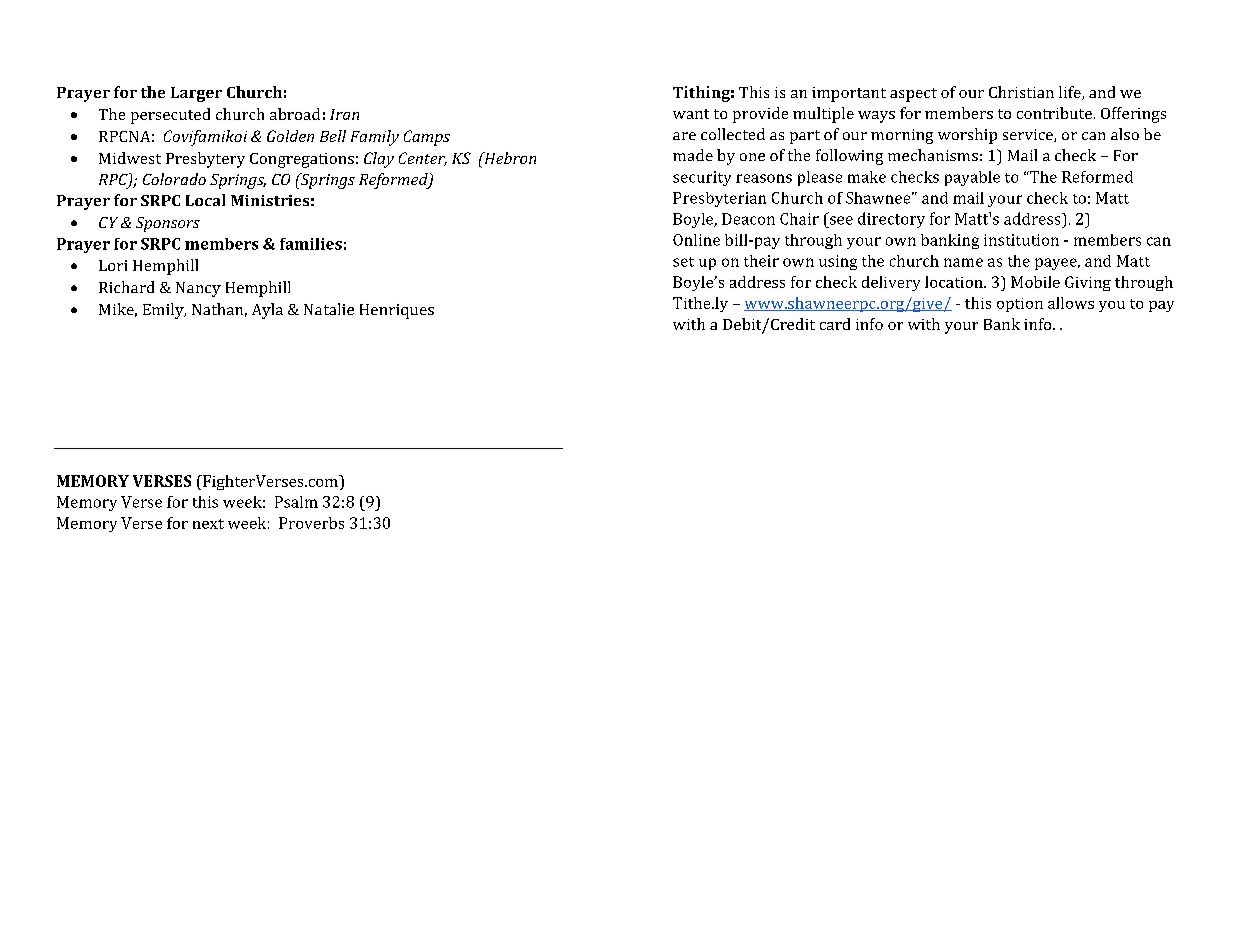  Describe the element at coordinates (1020, 305) in the document. I see `option` at that location.
